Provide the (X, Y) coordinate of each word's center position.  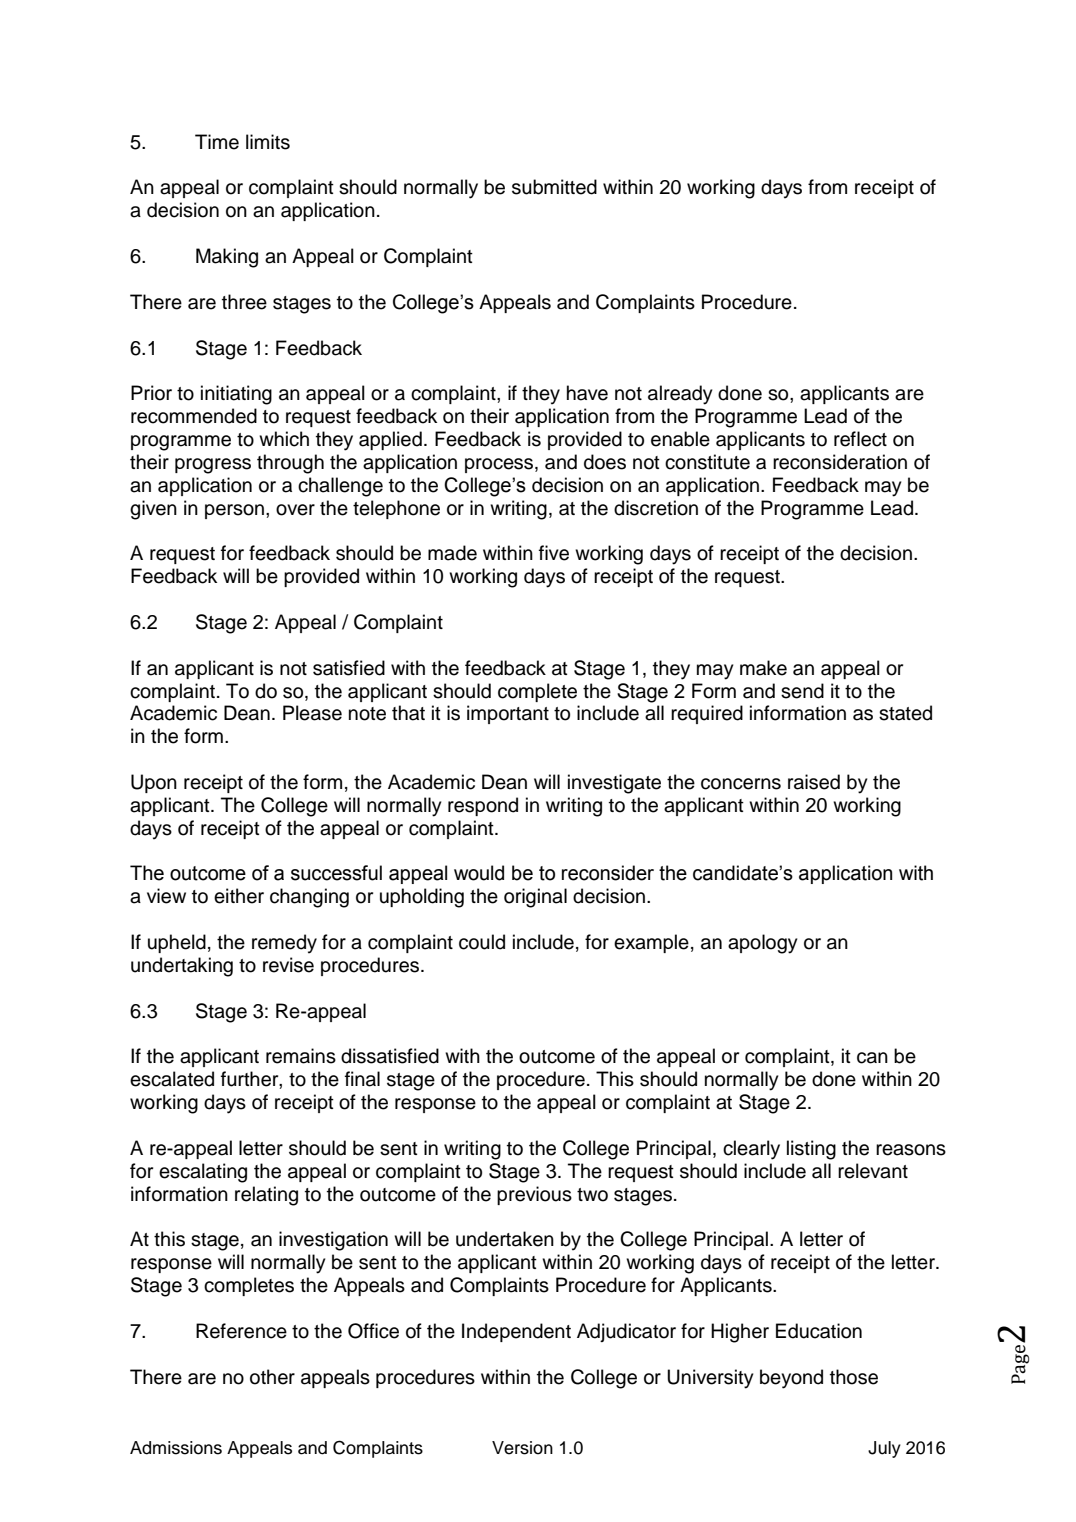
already (680, 395)
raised (814, 782)
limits (268, 142)
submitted (554, 187)
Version (522, 1448)
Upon (154, 783)
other (272, 1377)
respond (483, 806)
